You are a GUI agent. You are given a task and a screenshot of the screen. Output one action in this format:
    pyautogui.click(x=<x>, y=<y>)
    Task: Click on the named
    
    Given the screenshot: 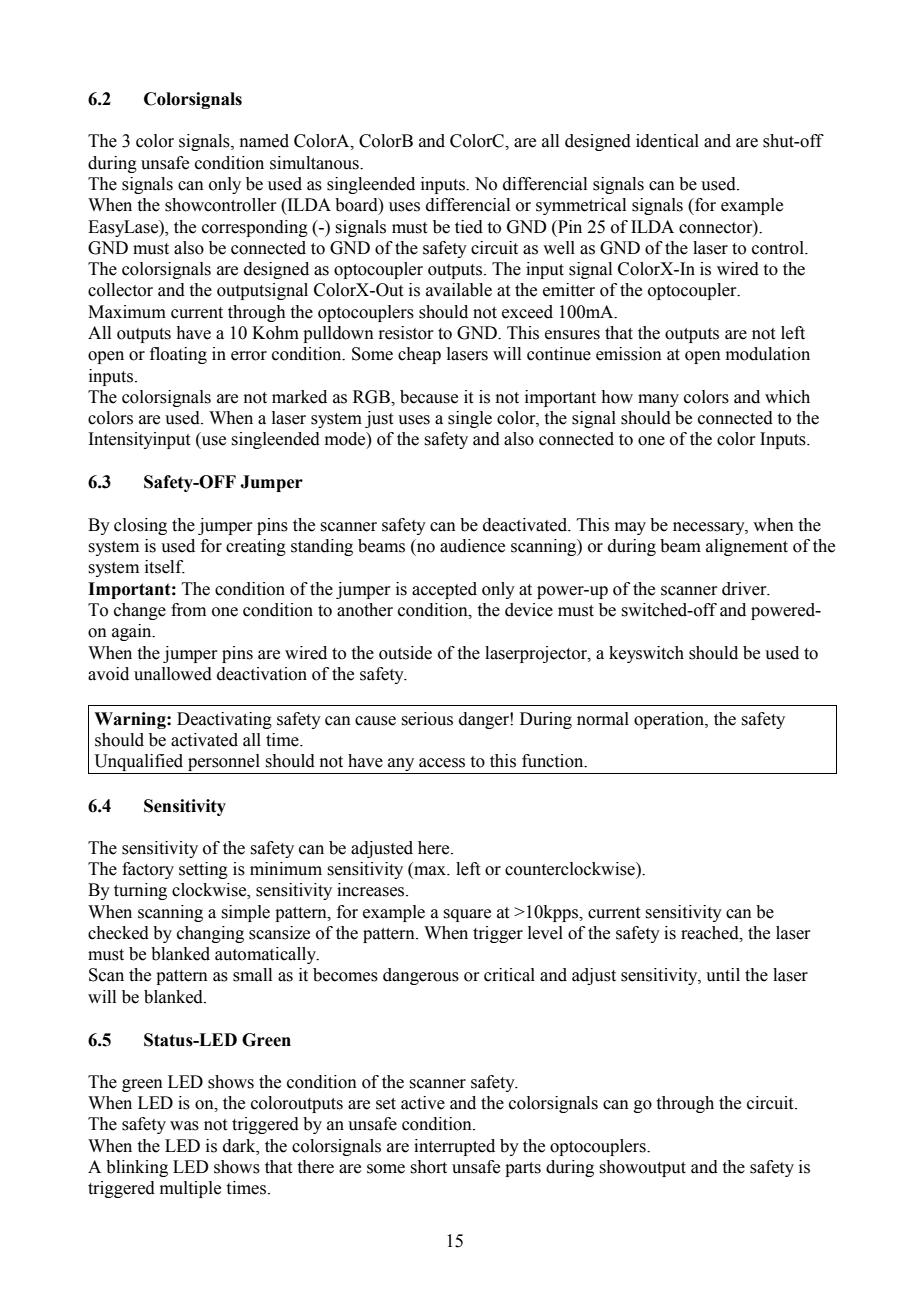 What is the action you would take?
    pyautogui.click(x=264, y=141)
